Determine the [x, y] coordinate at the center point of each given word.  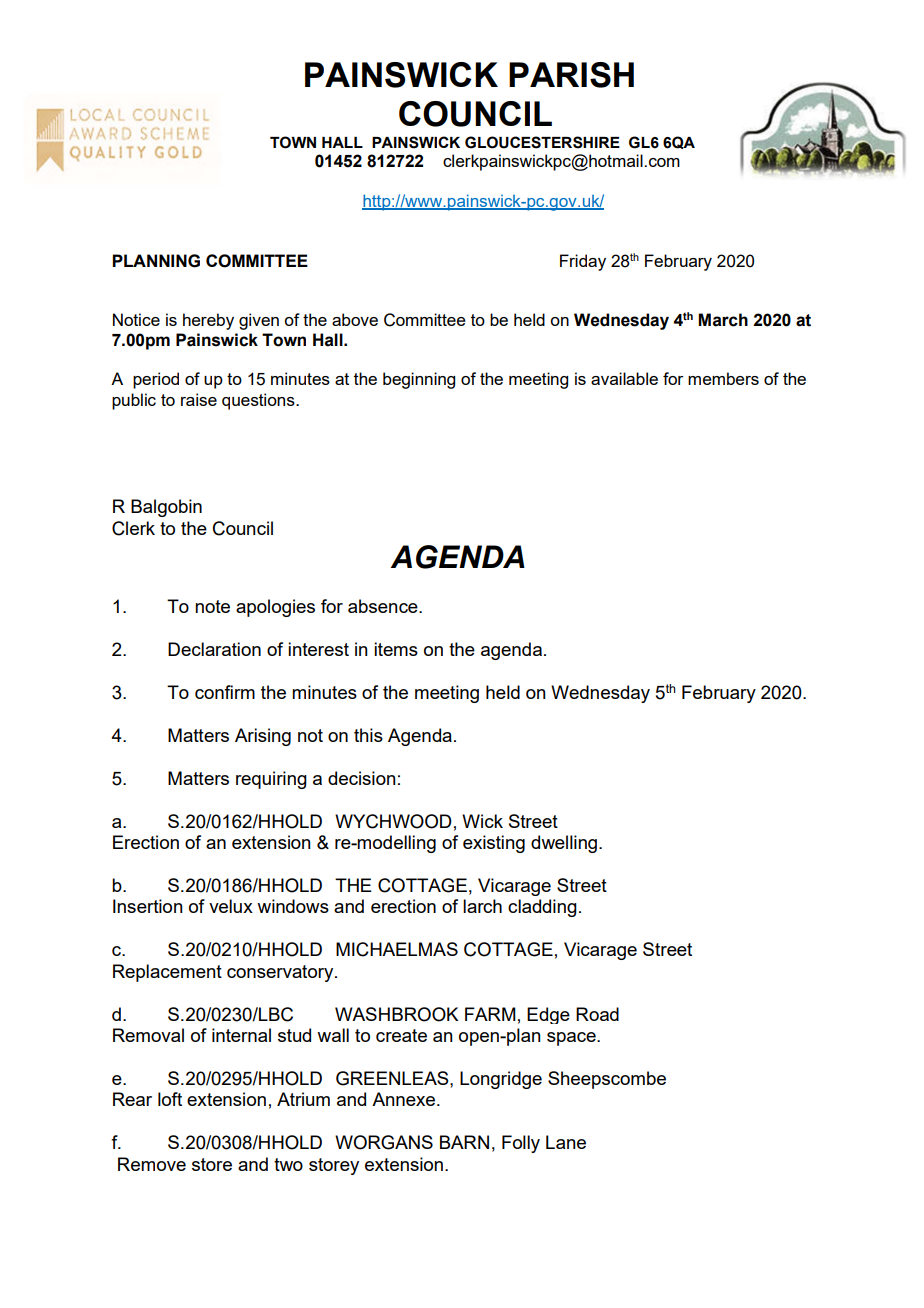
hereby [208, 321]
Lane [566, 1142]
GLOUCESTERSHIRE [542, 142]
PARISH [571, 75]
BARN [464, 1142]
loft [170, 1099]
